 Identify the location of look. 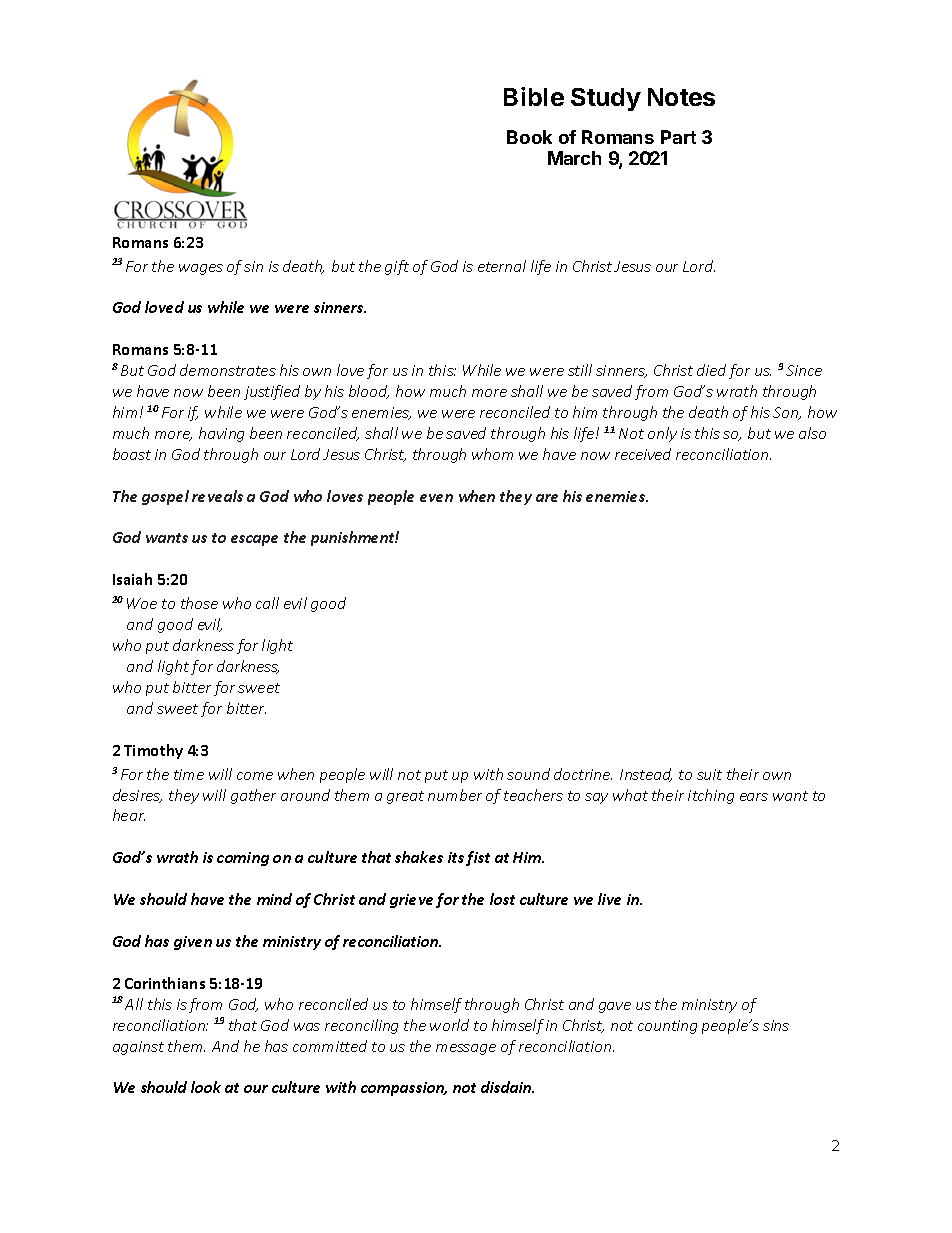
(206, 1087).
